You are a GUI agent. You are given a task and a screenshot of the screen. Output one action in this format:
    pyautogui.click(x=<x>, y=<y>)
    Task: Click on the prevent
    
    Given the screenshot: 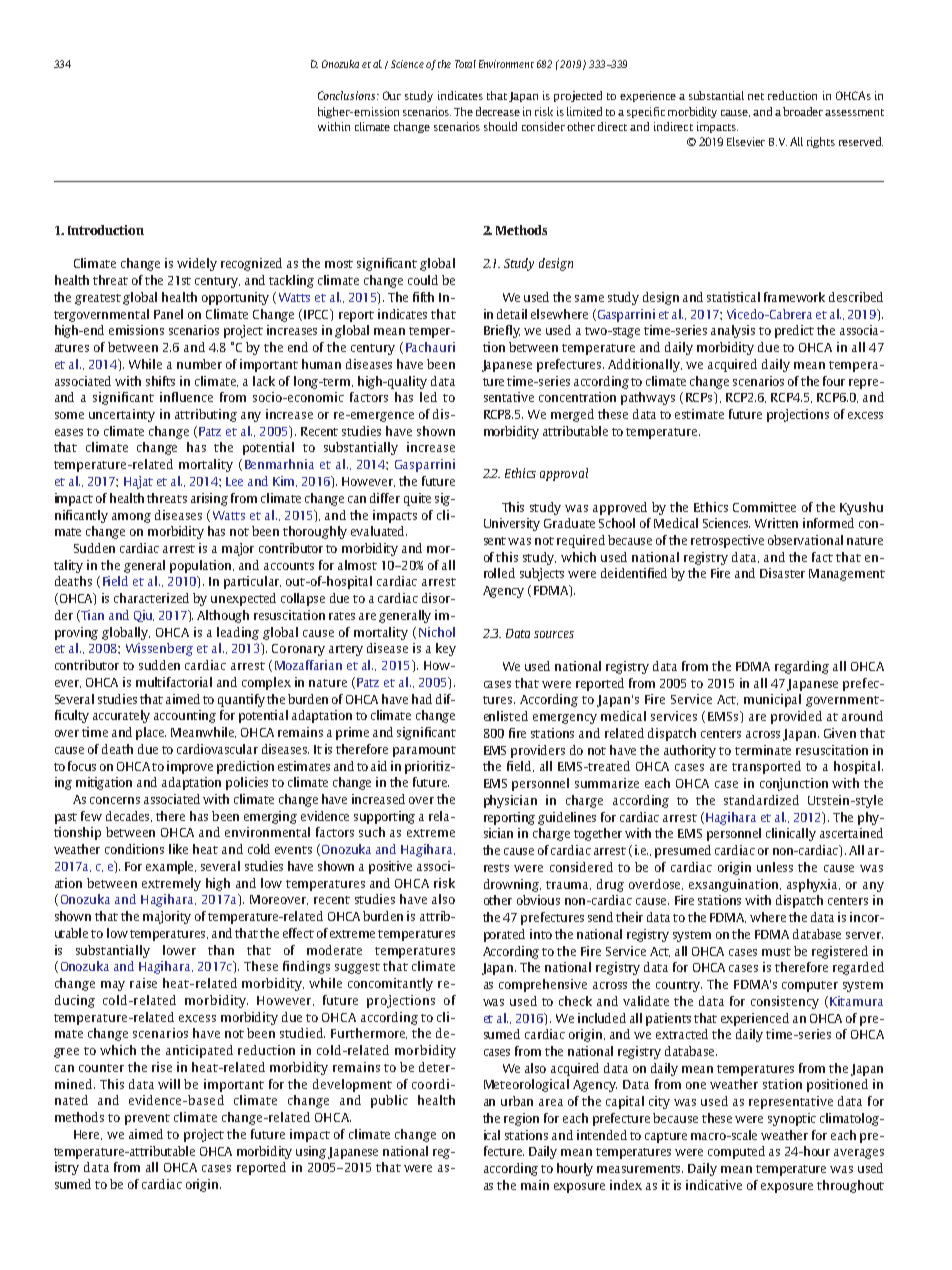 What is the action you would take?
    pyautogui.click(x=147, y=1119)
